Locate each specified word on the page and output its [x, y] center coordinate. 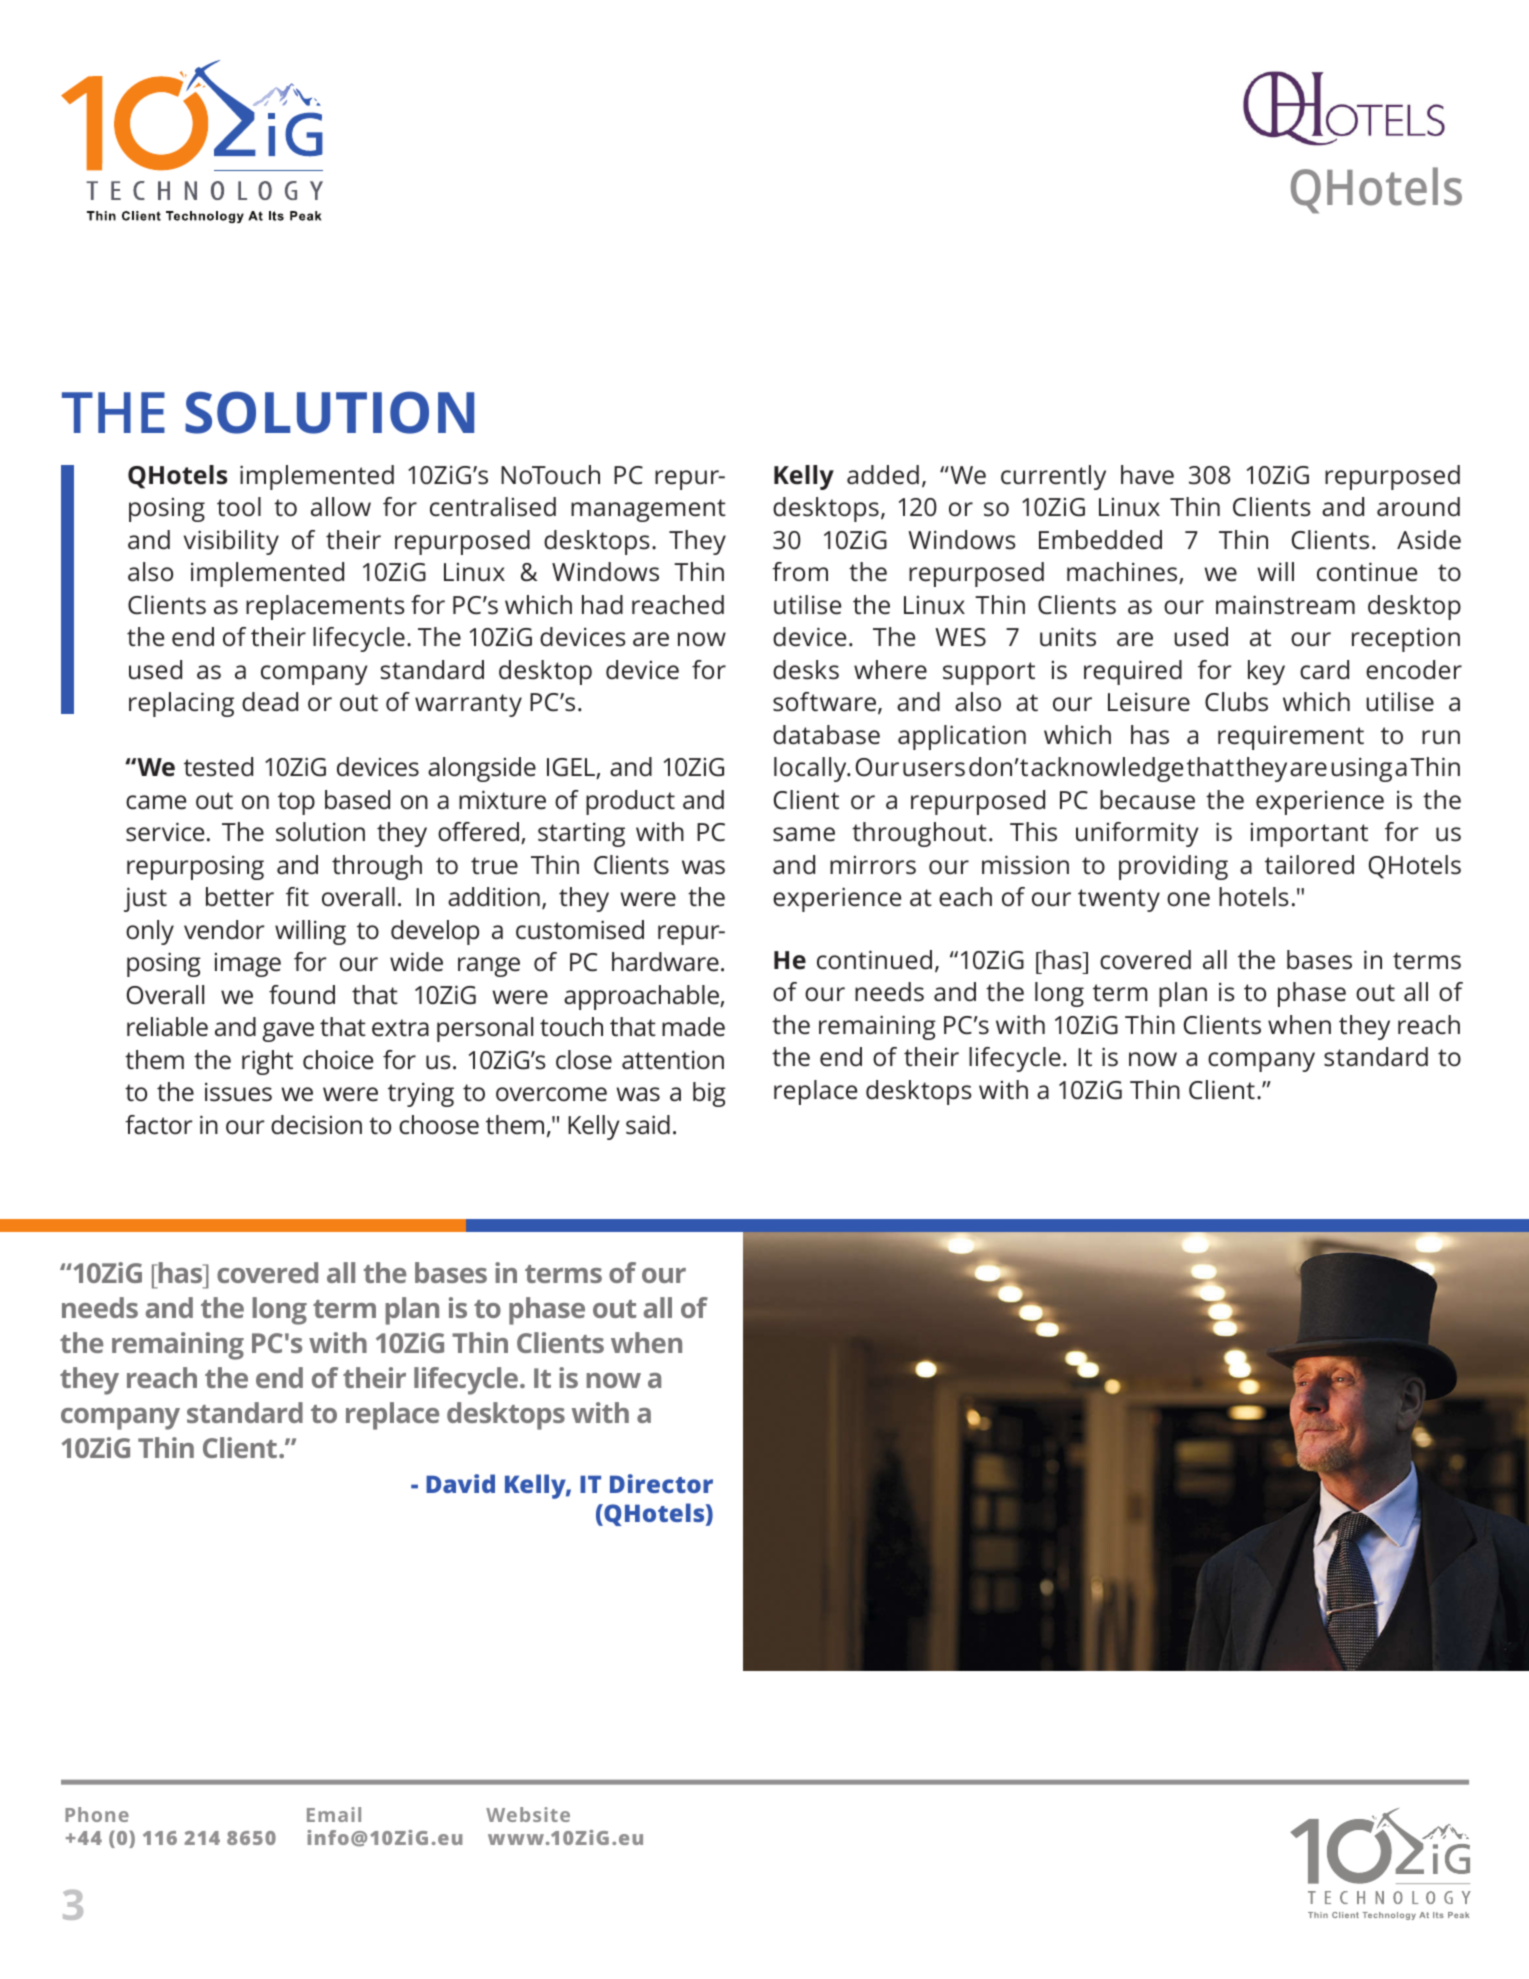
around [1418, 507]
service [165, 832]
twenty [1119, 900]
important [1309, 835]
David [460, 1483]
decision [316, 1125]
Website [528, 1814]
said [648, 1125]
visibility [231, 542]
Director [661, 1483]
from [800, 571]
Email [334, 1814]
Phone [97, 1814]
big [709, 1094]
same [804, 834]
